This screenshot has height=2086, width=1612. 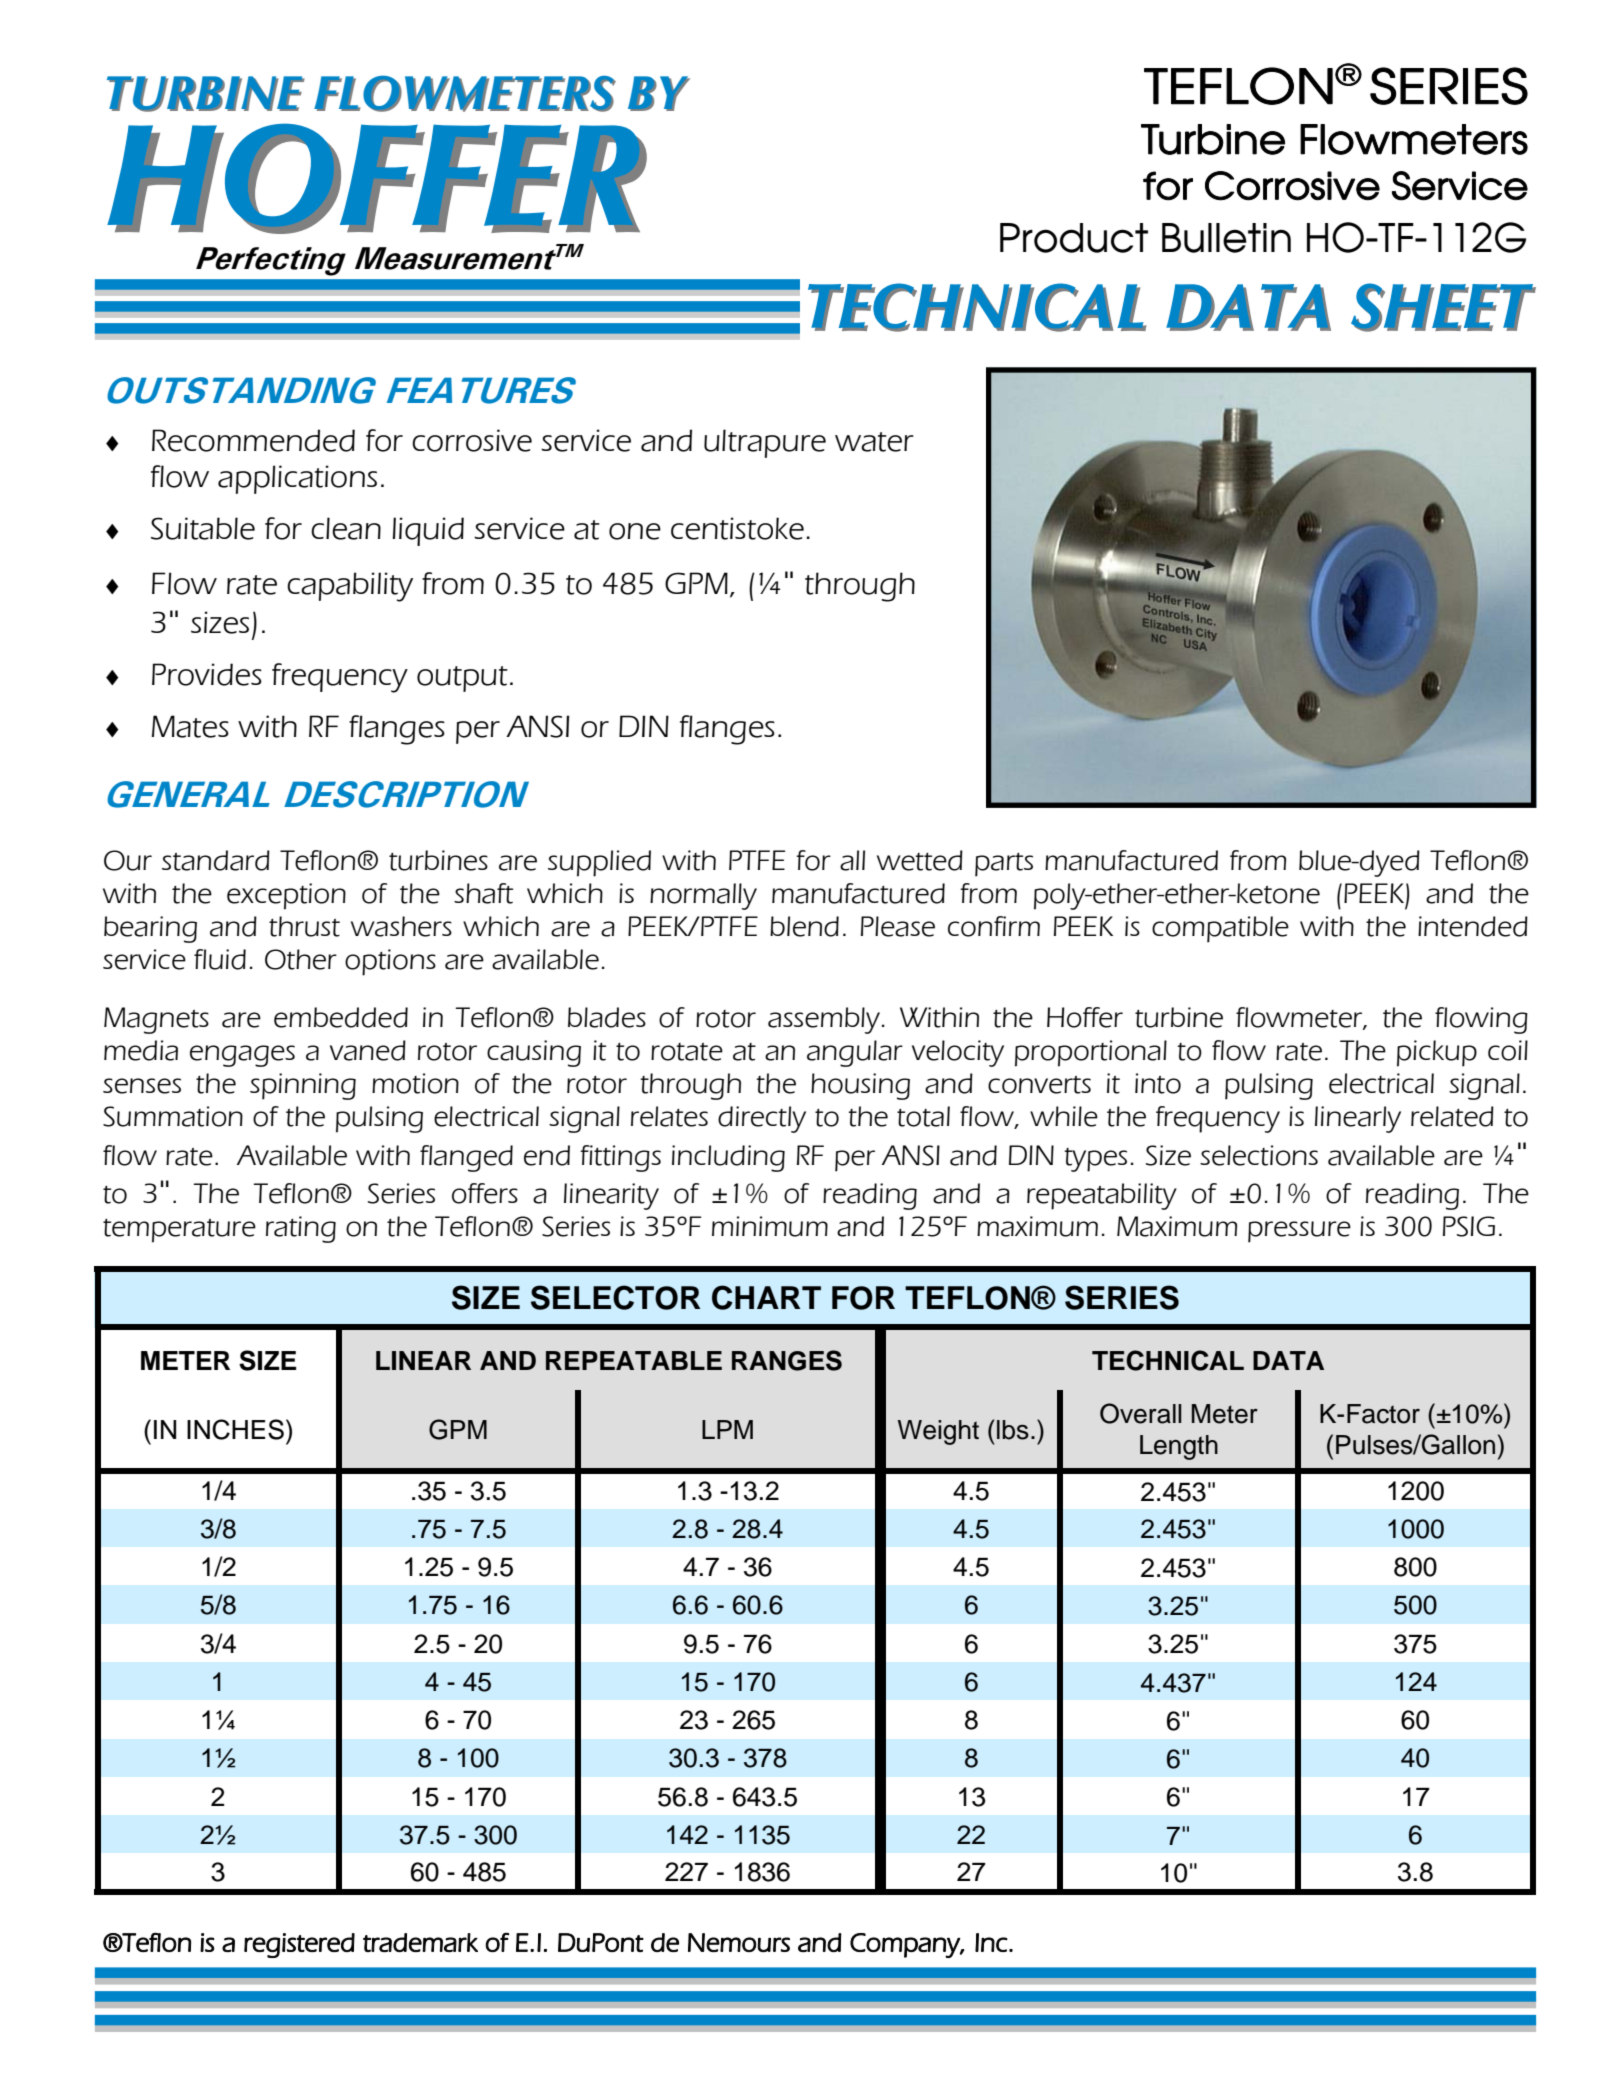 I want to click on spinning, so click(x=303, y=1086).
